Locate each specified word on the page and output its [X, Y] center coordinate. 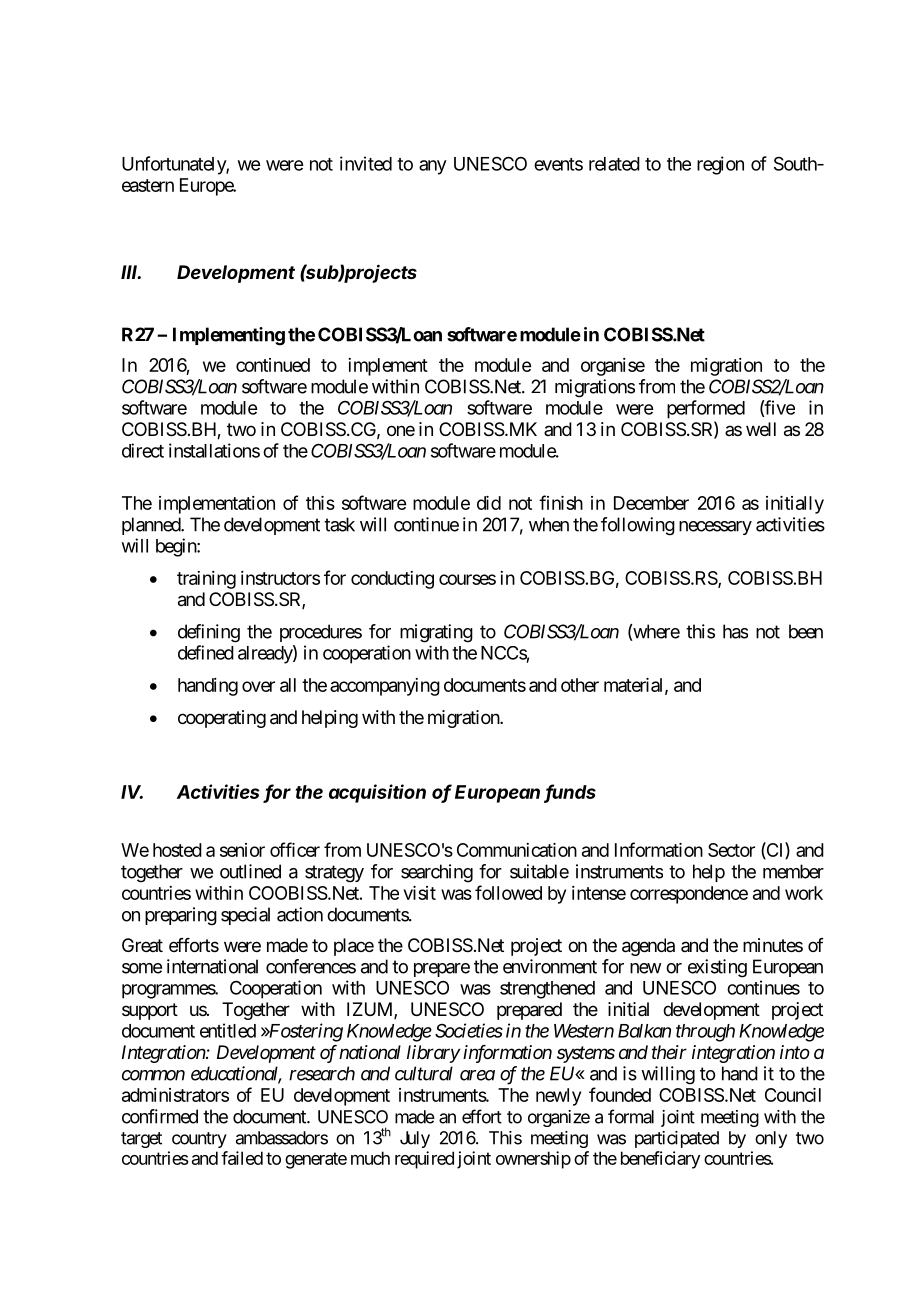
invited [366, 163]
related [614, 164]
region [720, 165]
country [199, 1140]
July [415, 1139]
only [771, 1139]
